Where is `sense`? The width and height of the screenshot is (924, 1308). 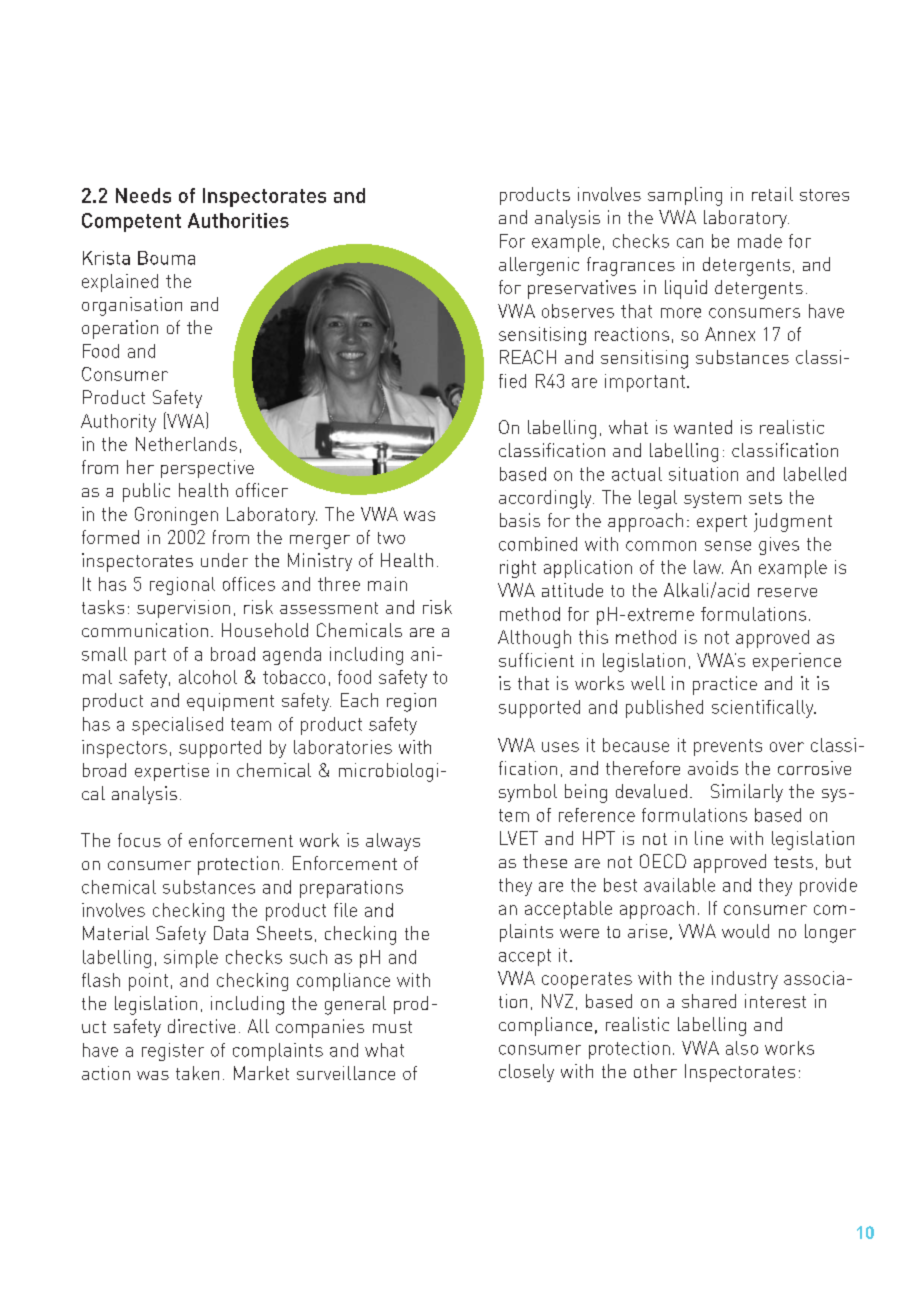
sense is located at coordinates (728, 546).
